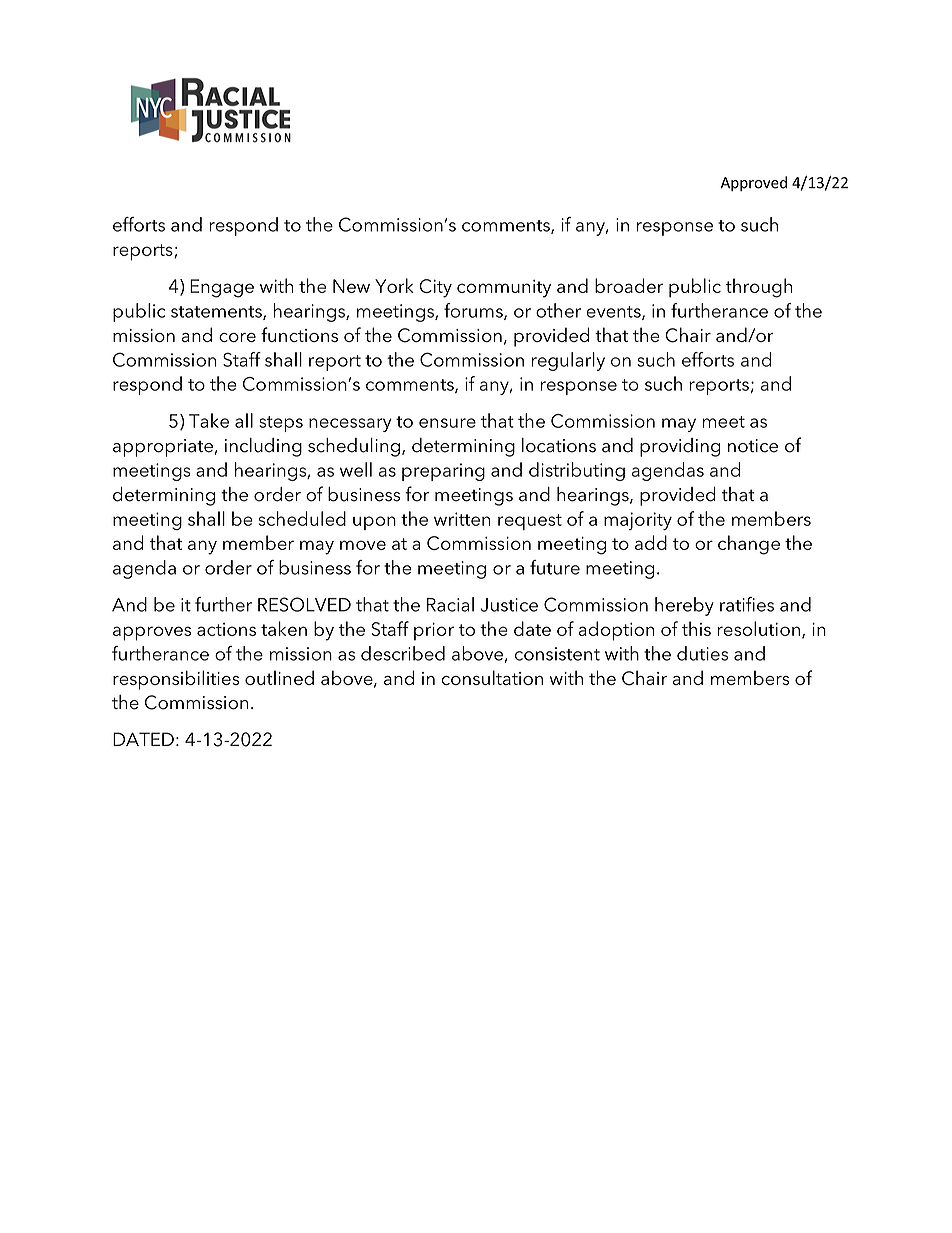  I want to click on RESOLVED, so click(304, 604).
